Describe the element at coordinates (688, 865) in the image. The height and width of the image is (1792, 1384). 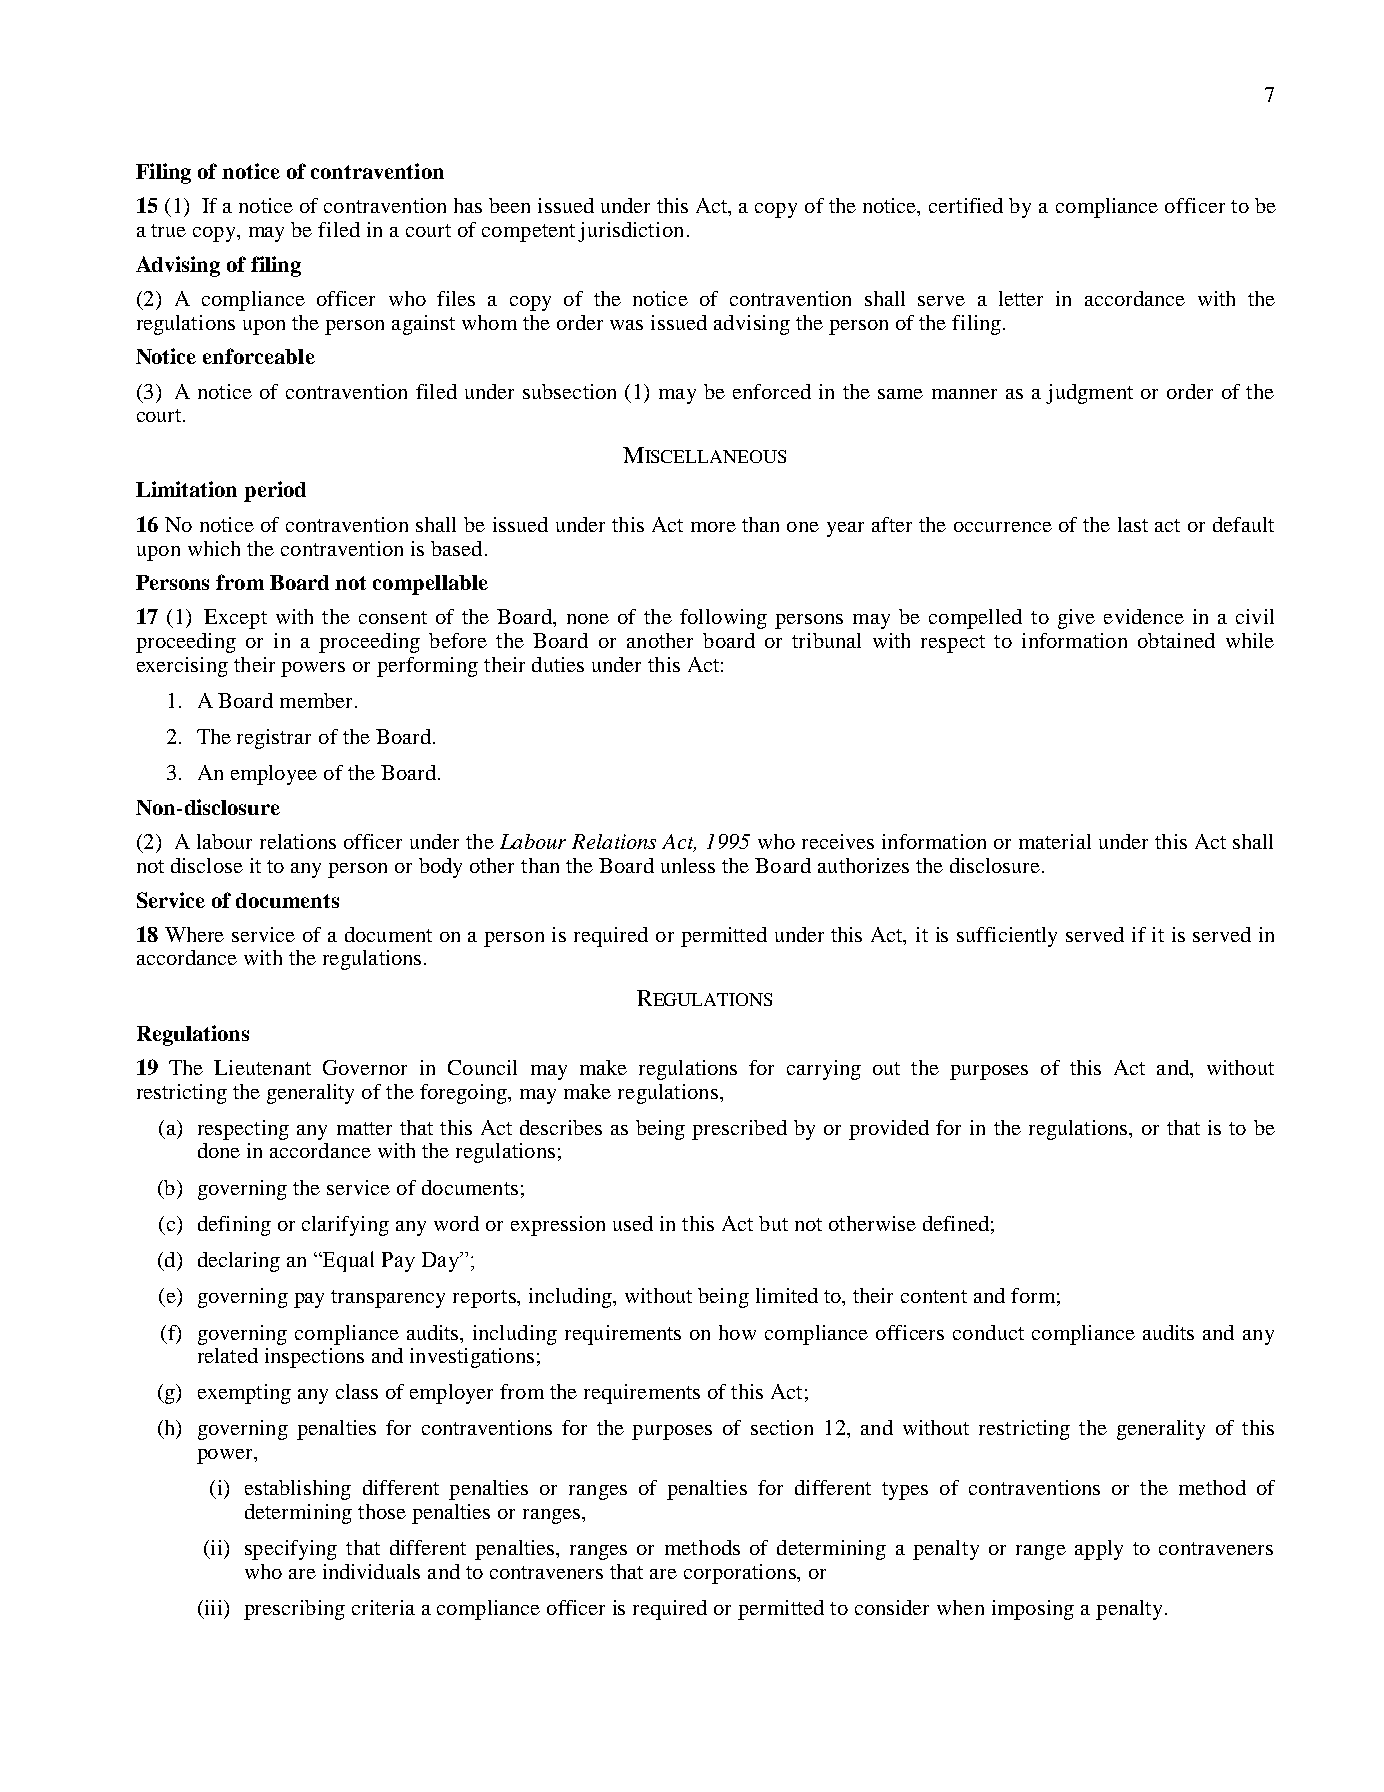
I see `unless` at that location.
